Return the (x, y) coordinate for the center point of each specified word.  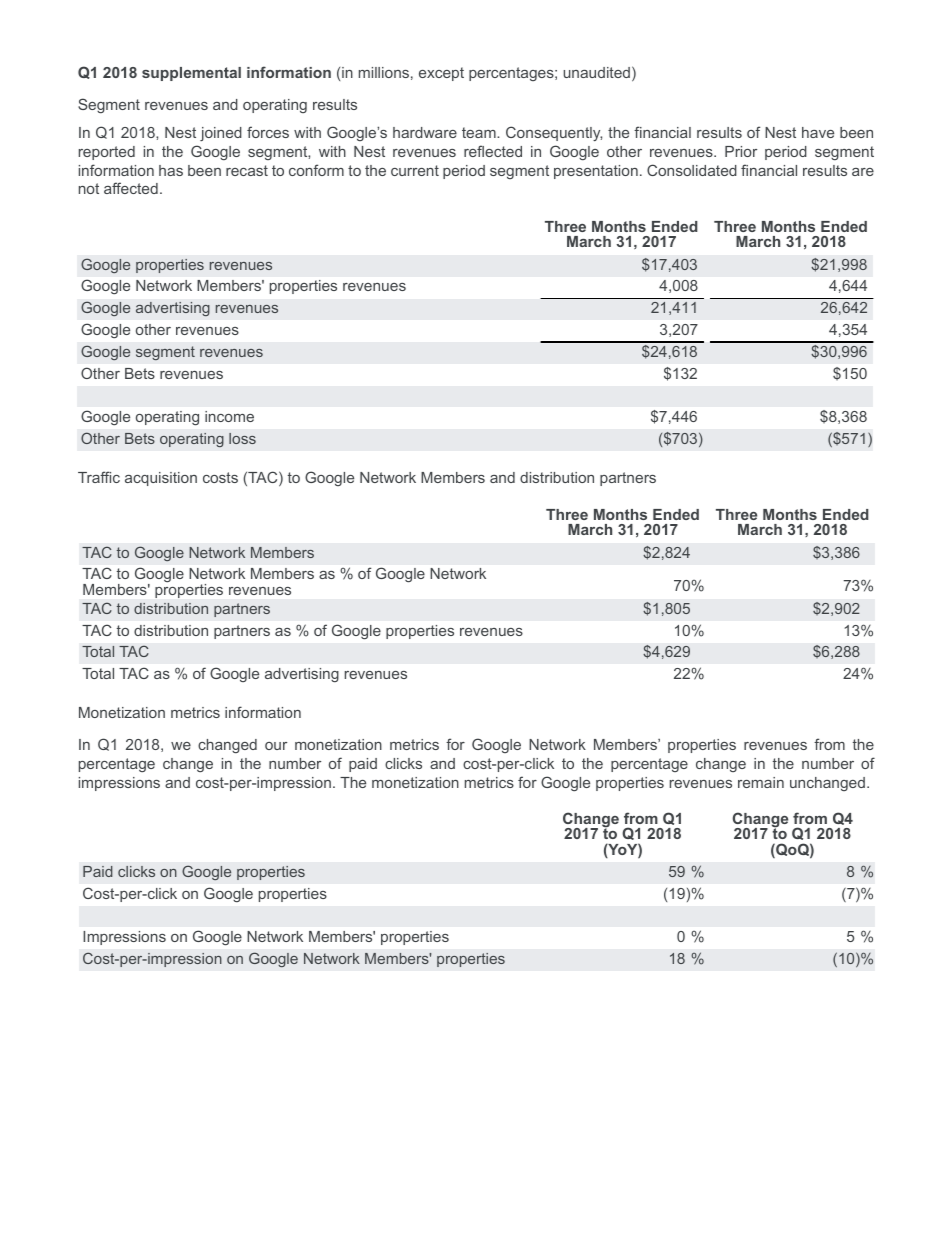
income (229, 416)
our (276, 746)
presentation (596, 172)
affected (131, 188)
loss (242, 438)
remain (761, 782)
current (415, 170)
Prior (741, 151)
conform (316, 170)
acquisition (161, 479)
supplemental (191, 74)
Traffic (99, 477)
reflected (493, 151)
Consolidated (692, 170)
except (441, 74)
